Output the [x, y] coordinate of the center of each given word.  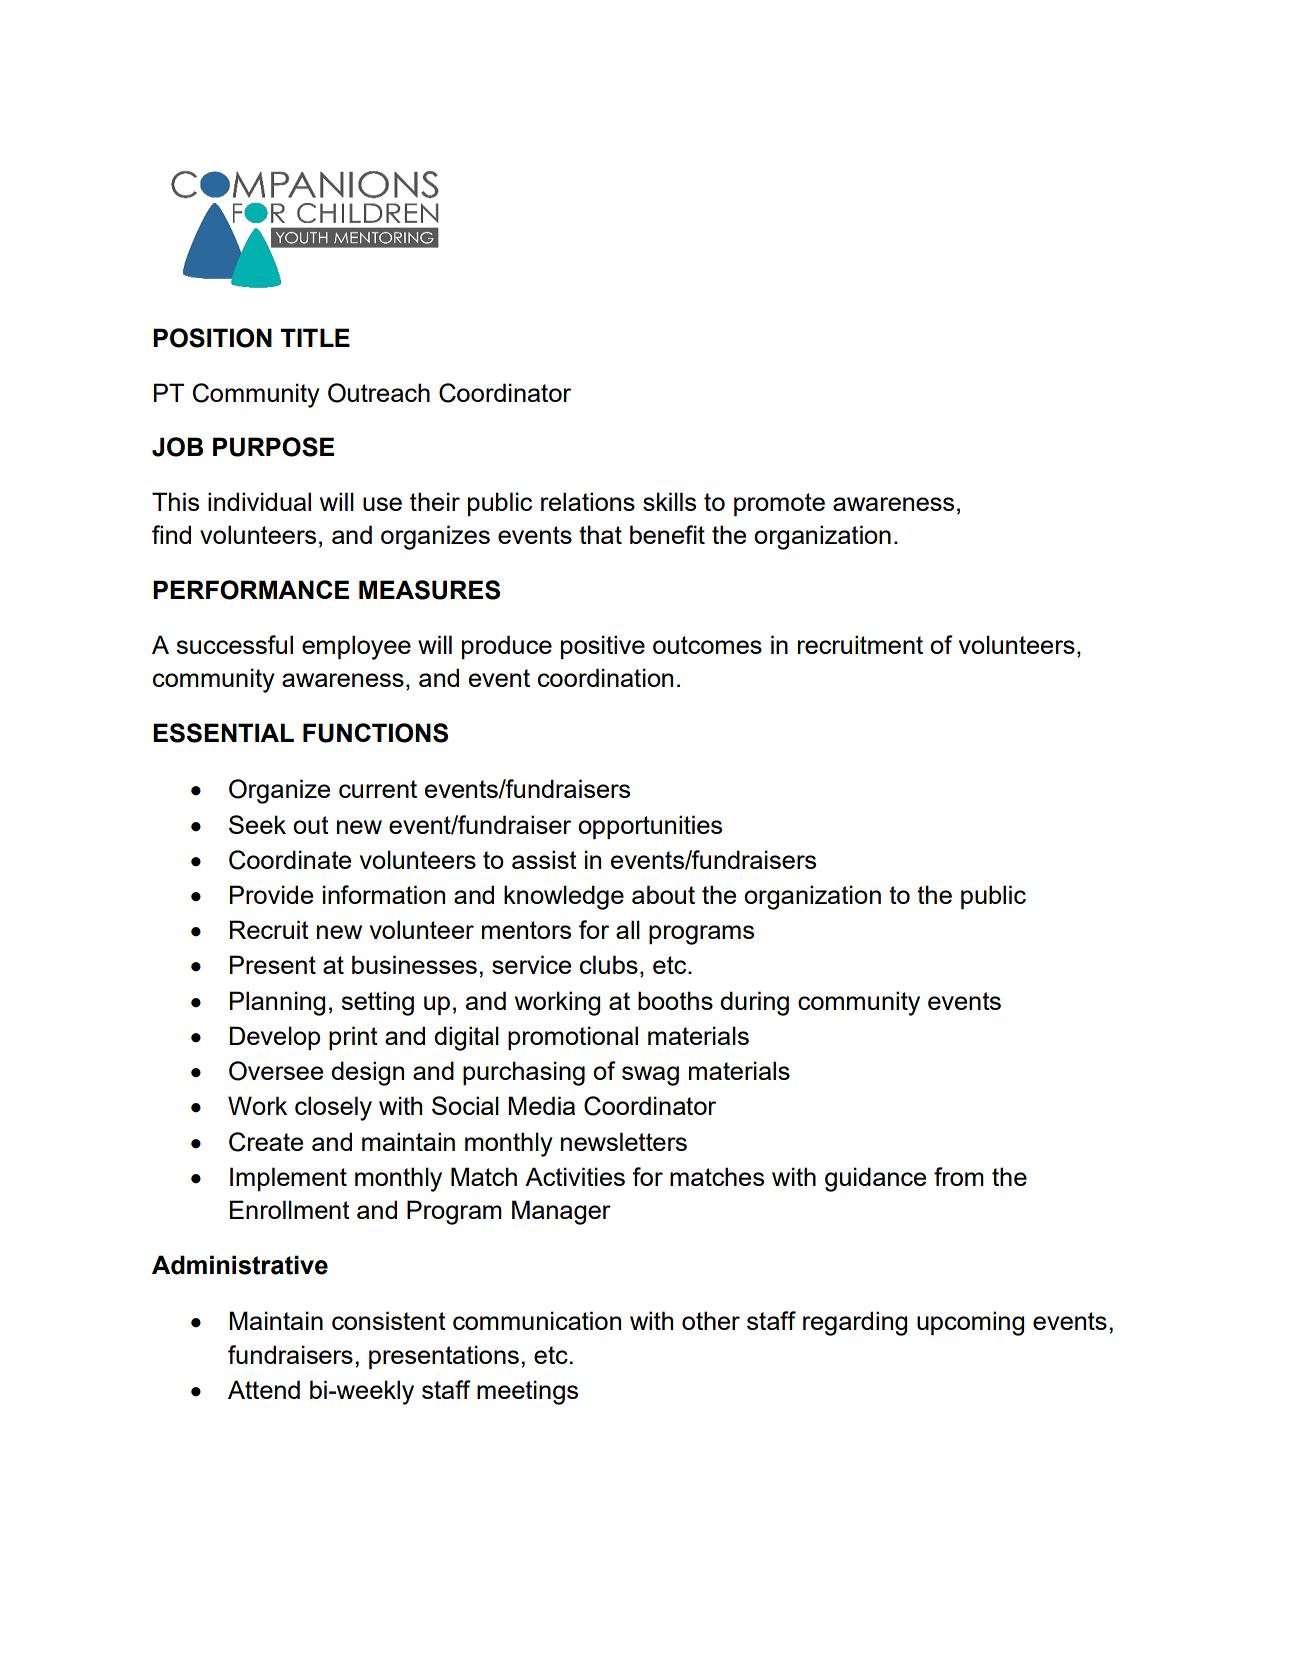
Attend [264, 1389]
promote [779, 504]
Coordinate [290, 860]
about [663, 894]
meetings [527, 1392]
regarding [855, 1323]
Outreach [379, 393]
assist [544, 859]
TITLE [315, 337]
